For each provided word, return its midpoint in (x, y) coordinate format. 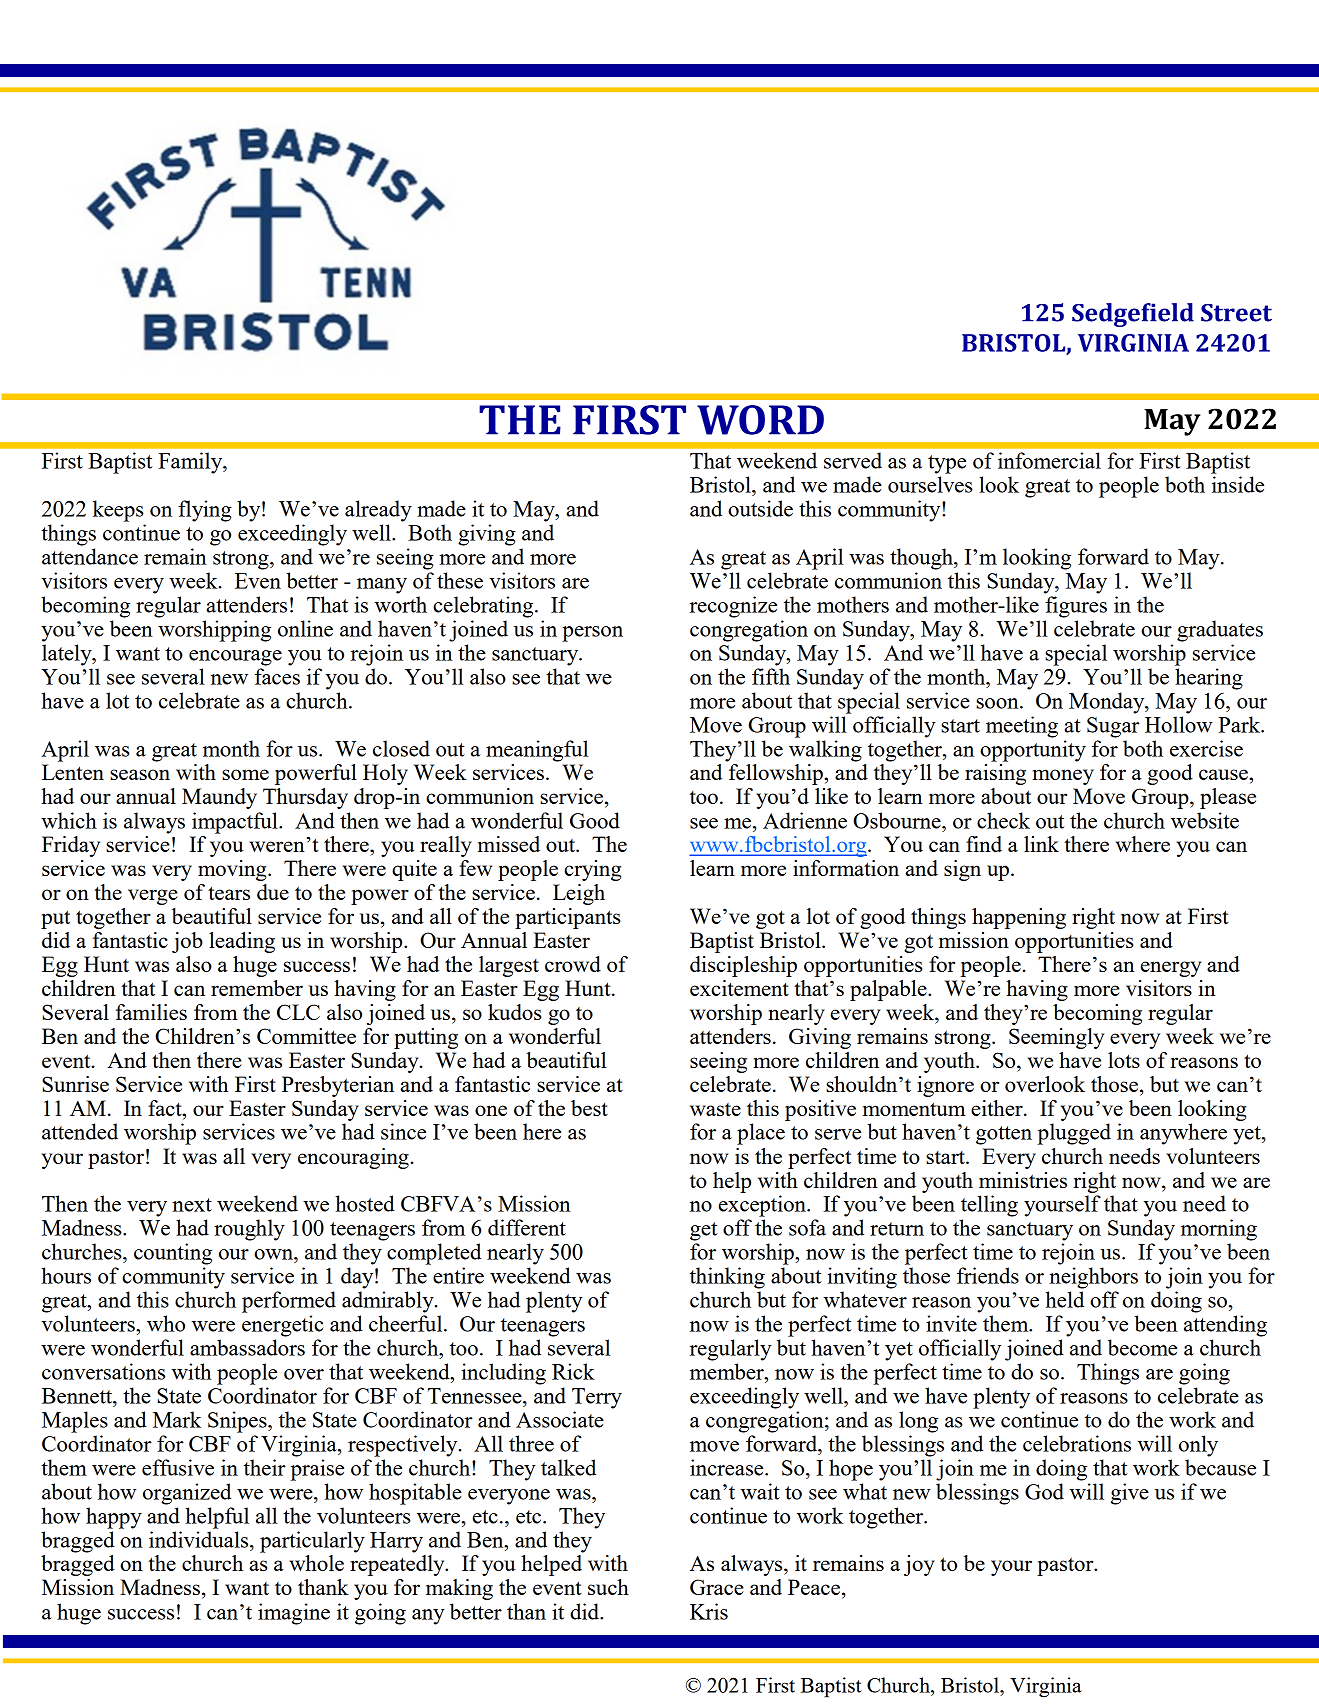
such (608, 1587)
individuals (200, 1539)
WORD (760, 420)
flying (205, 511)
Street (1236, 313)
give (1130, 1494)
